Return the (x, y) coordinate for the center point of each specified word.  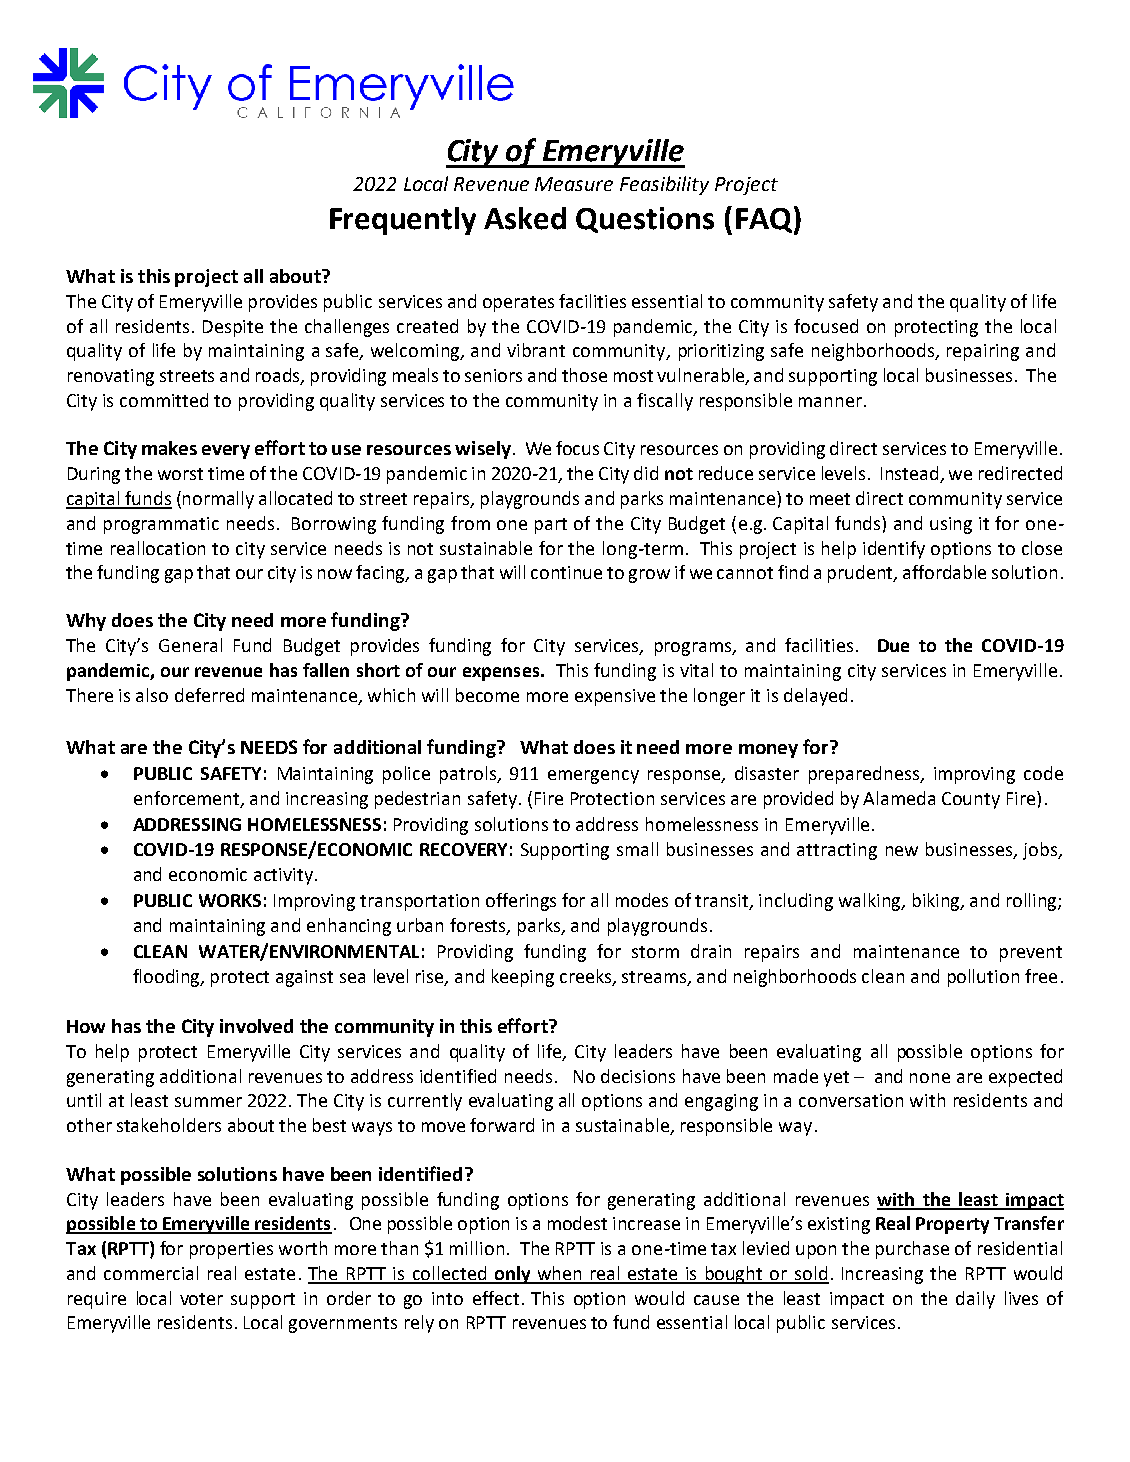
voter (201, 1299)
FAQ (764, 220)
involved (256, 1026)
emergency (593, 777)
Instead (911, 474)
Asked (525, 218)
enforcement (188, 799)
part (551, 526)
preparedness (865, 775)
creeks (587, 977)
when (559, 1274)
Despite (233, 328)
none (930, 1078)
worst (180, 474)
